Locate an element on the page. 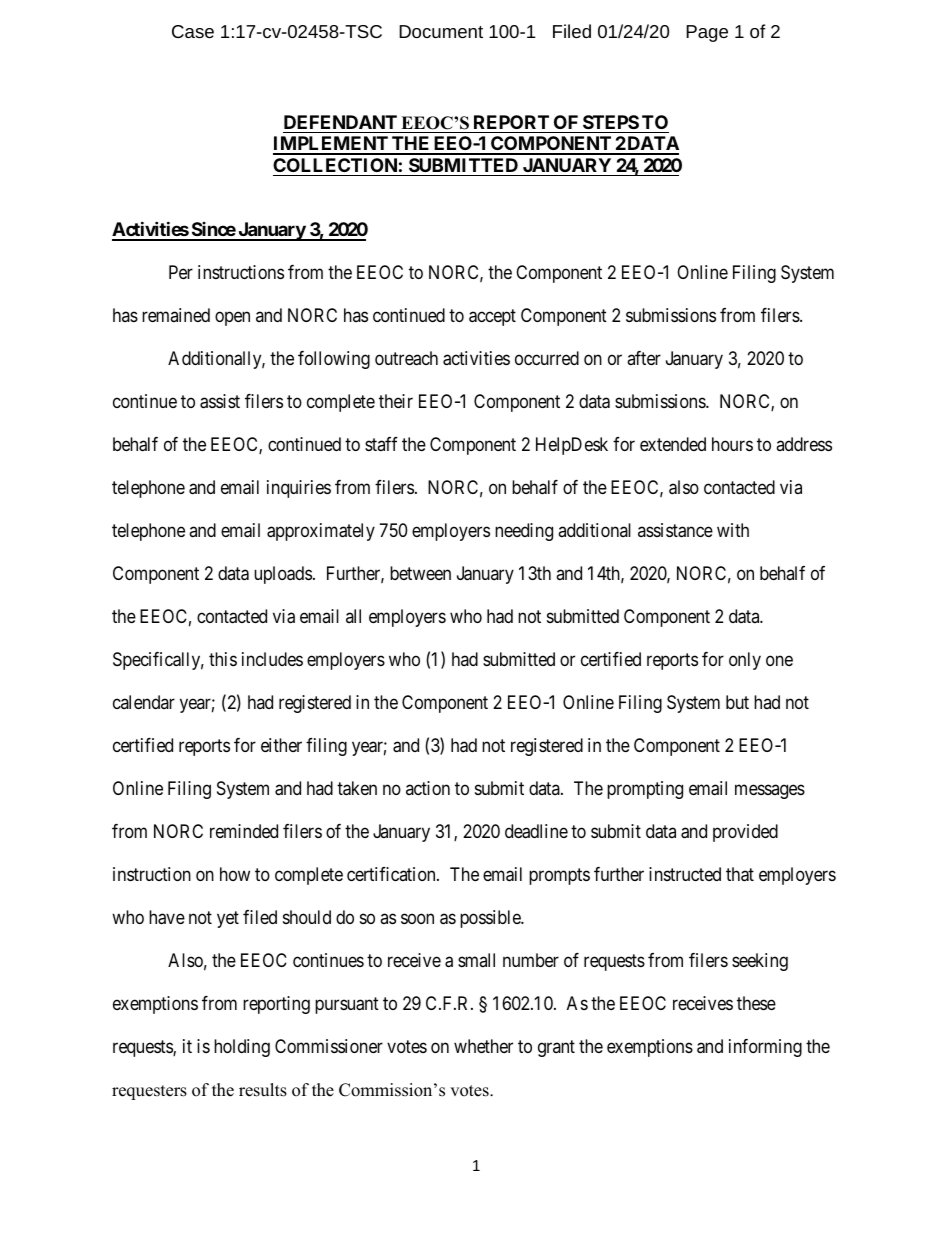  with is located at coordinates (733, 530).
